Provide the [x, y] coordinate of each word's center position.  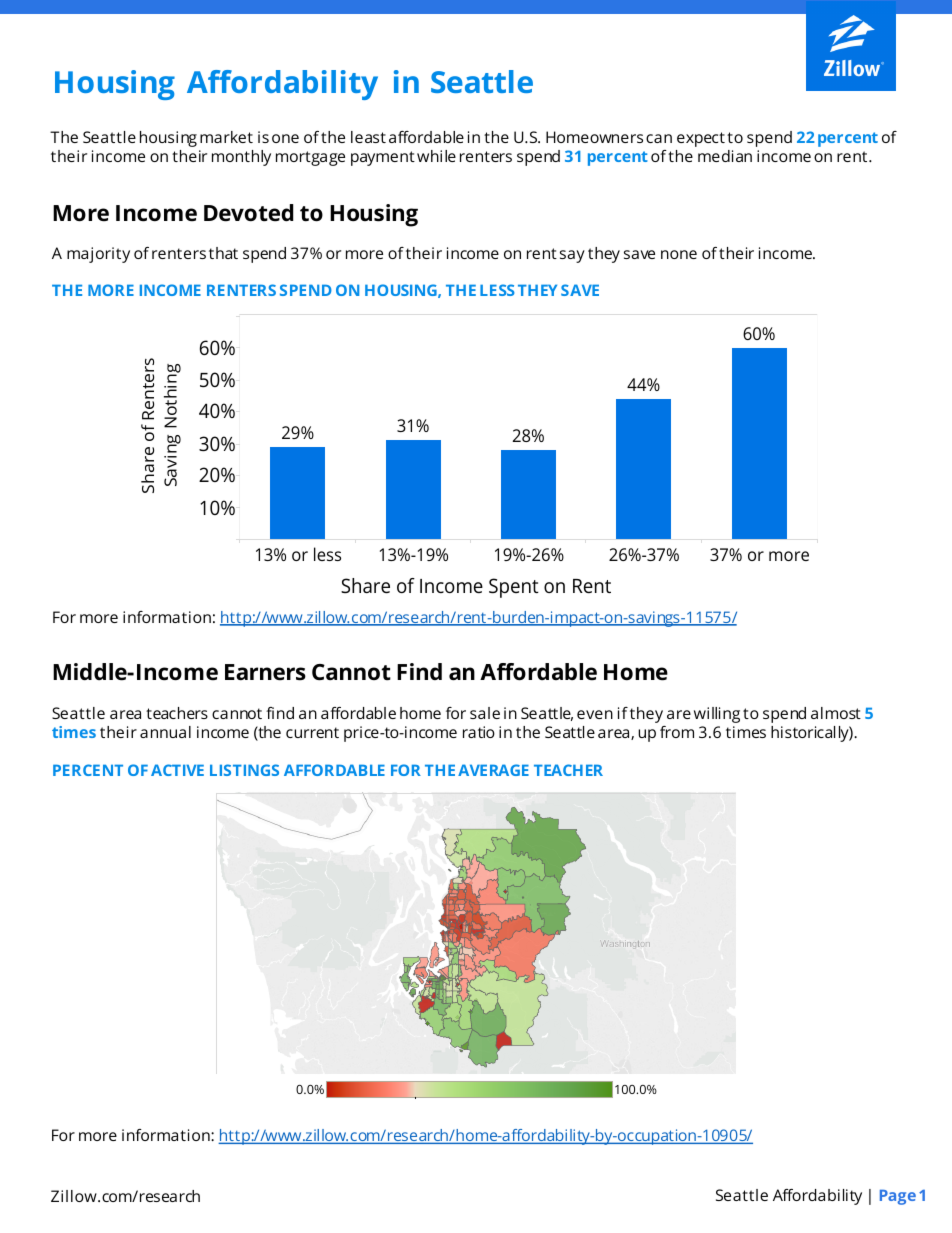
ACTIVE [177, 770]
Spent [514, 588]
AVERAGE [493, 770]
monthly [241, 158]
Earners [265, 672]
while [436, 156]
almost [836, 713]
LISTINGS [244, 770]
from [677, 732]
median [725, 156]
